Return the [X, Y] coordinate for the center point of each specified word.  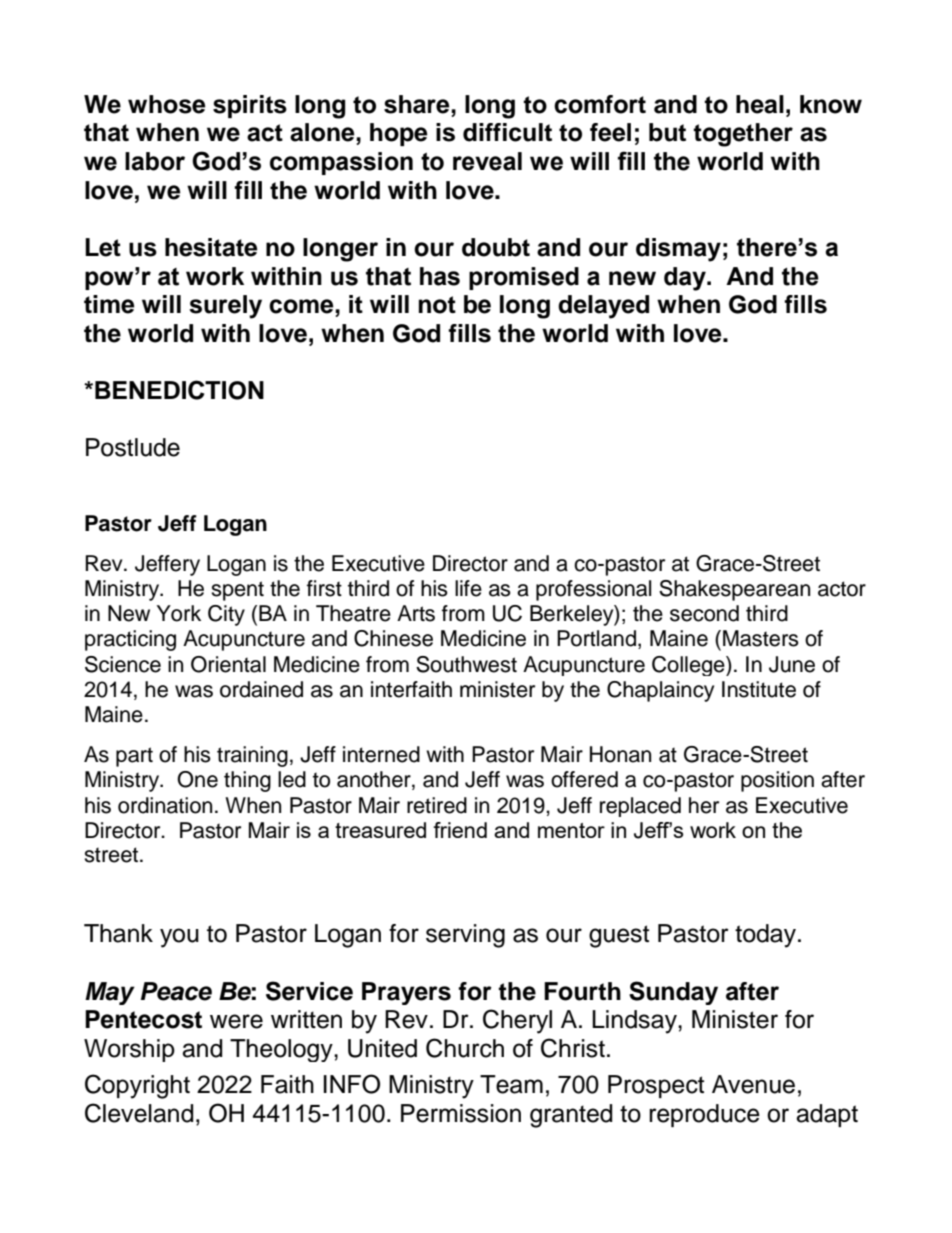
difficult [507, 132]
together [743, 135]
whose [167, 104]
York [179, 613]
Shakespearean [734, 590]
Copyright [137, 1086]
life [468, 588]
